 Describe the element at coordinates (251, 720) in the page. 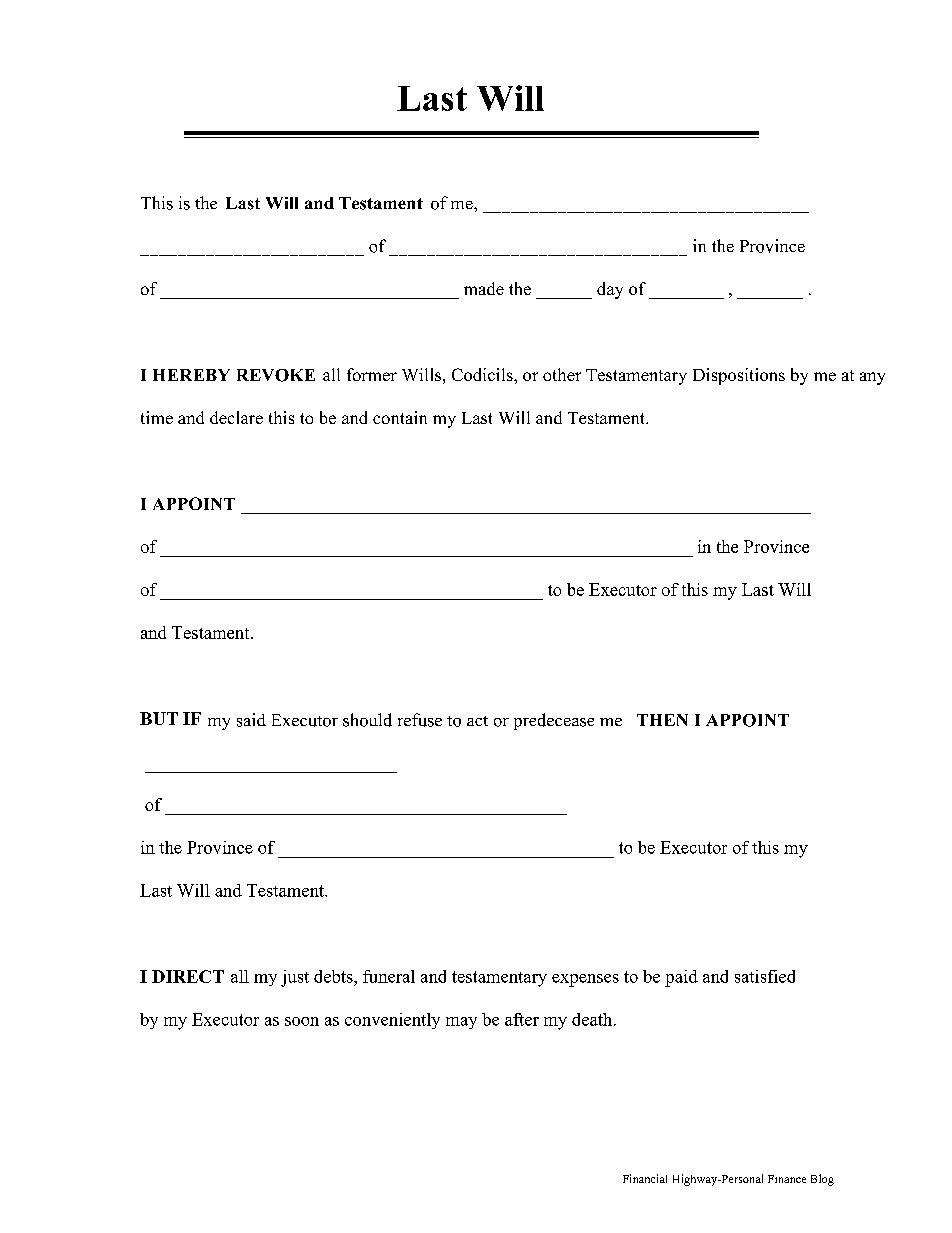

I see `said` at that location.
